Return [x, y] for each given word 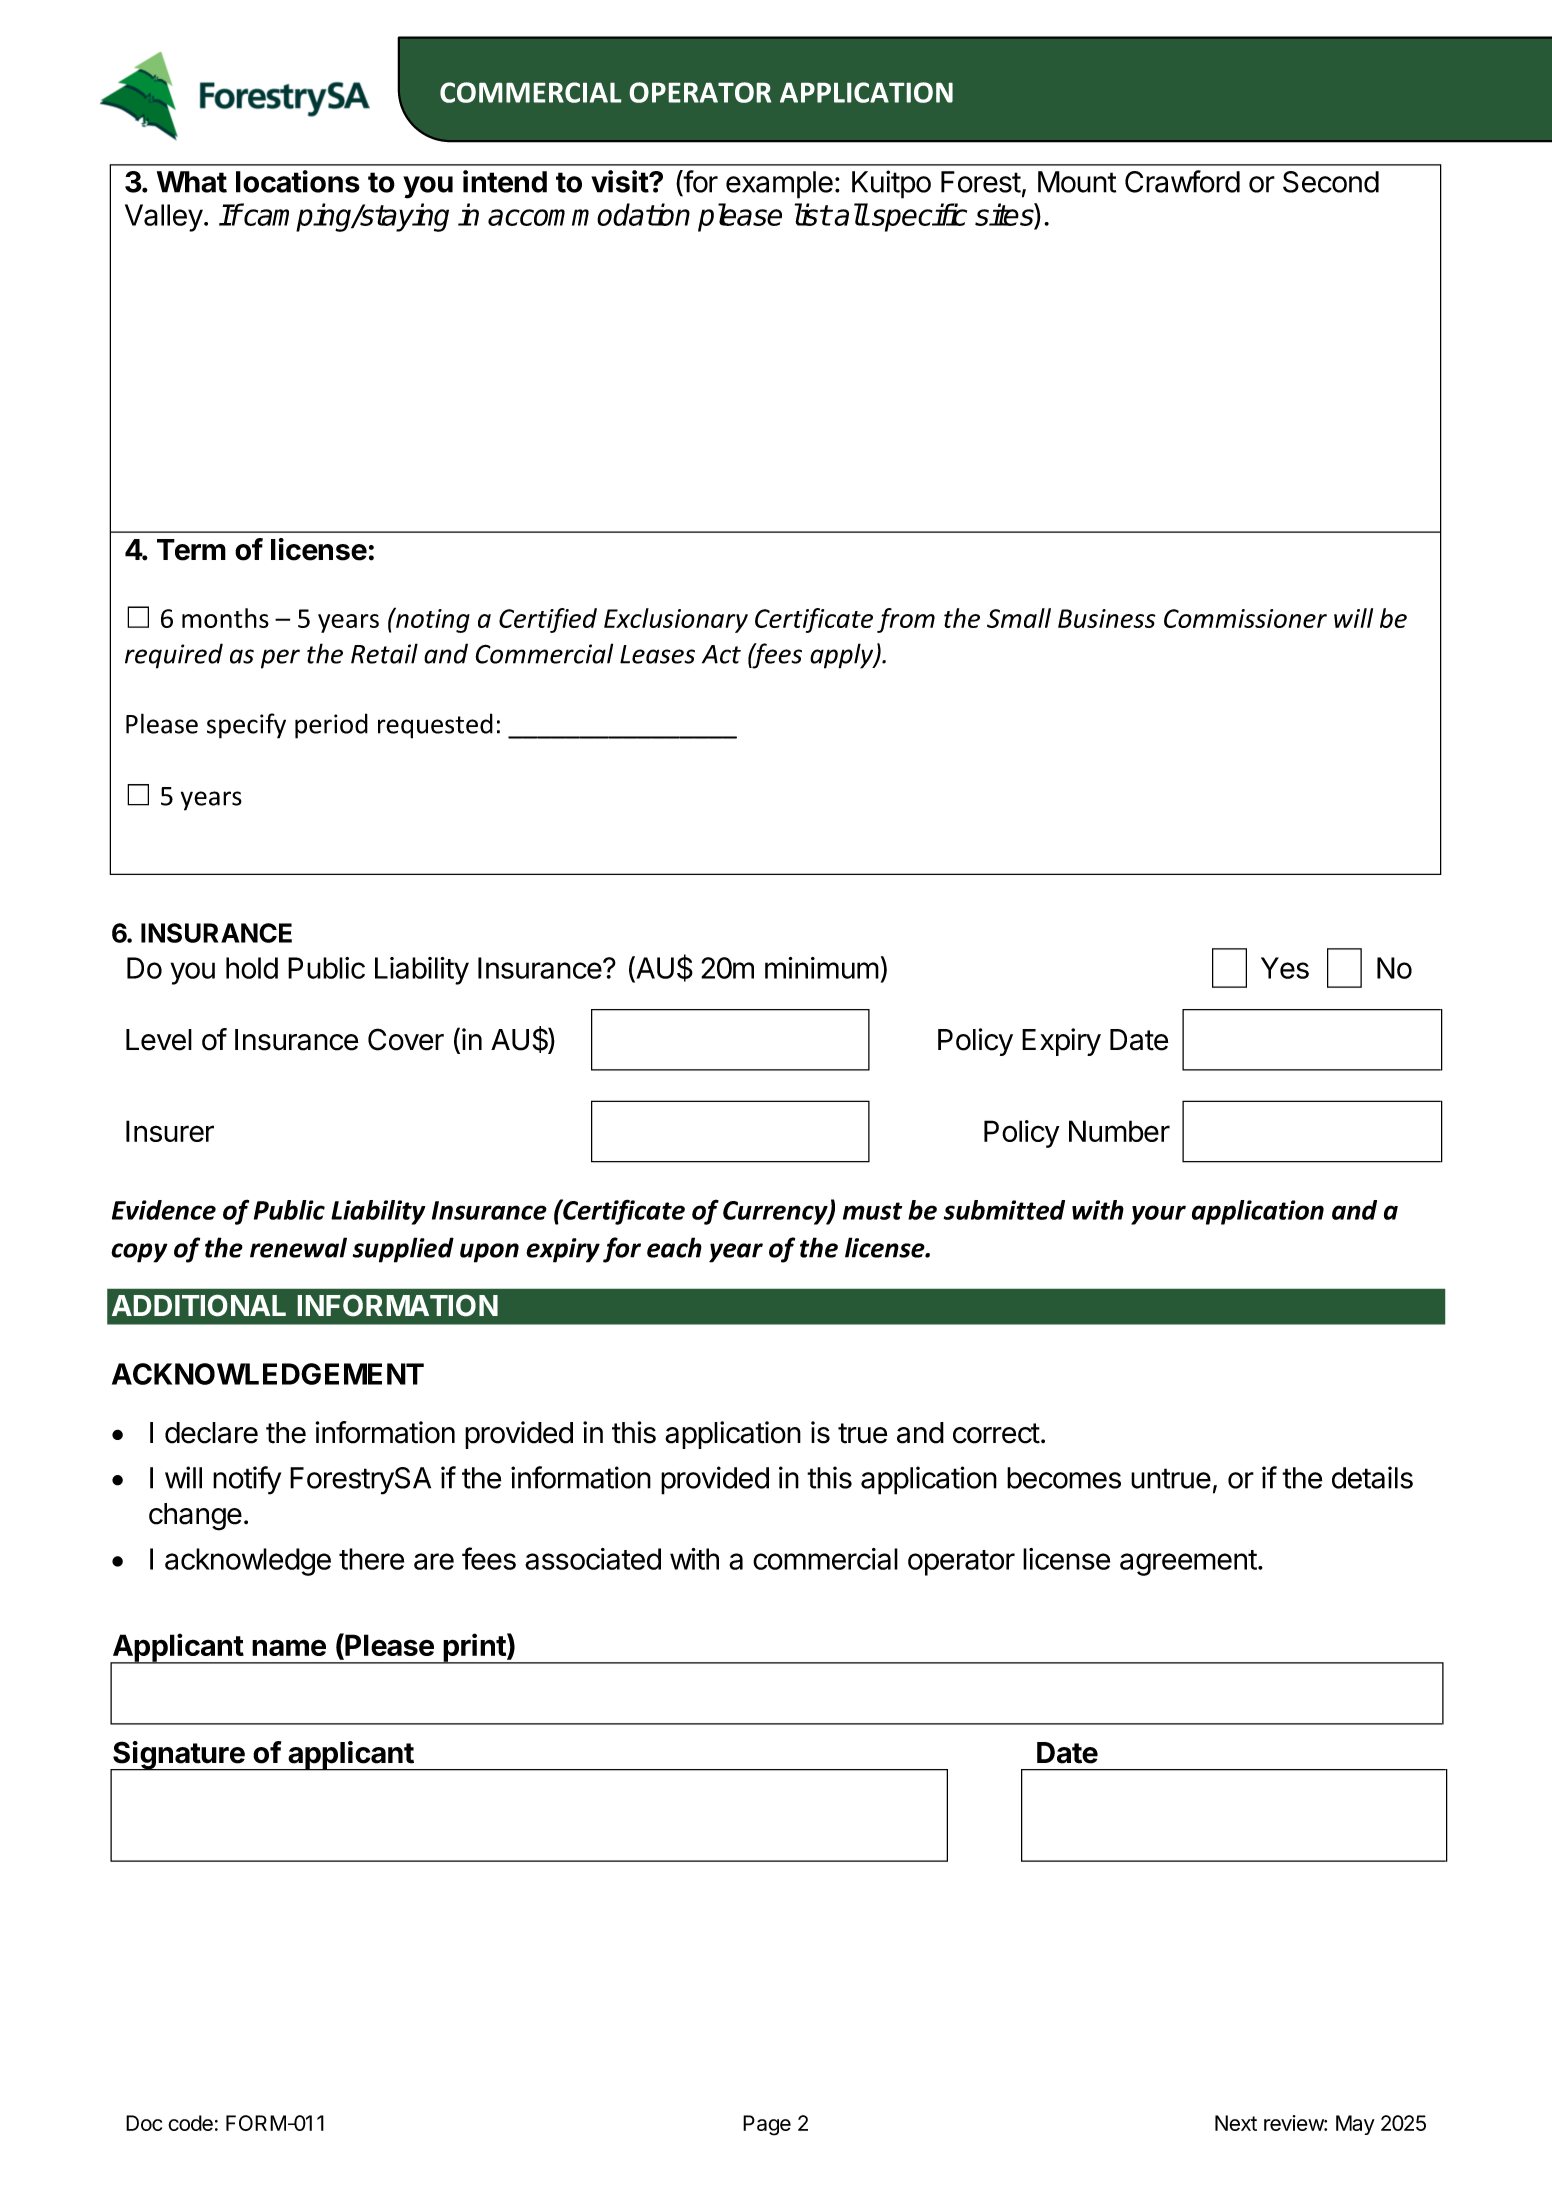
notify [247, 1480]
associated [593, 1559]
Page [767, 2125]
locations [298, 181]
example [779, 185]
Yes [1285, 968]
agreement [1188, 1563]
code [190, 2123]
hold [252, 968]
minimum [822, 968]
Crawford [1182, 181]
